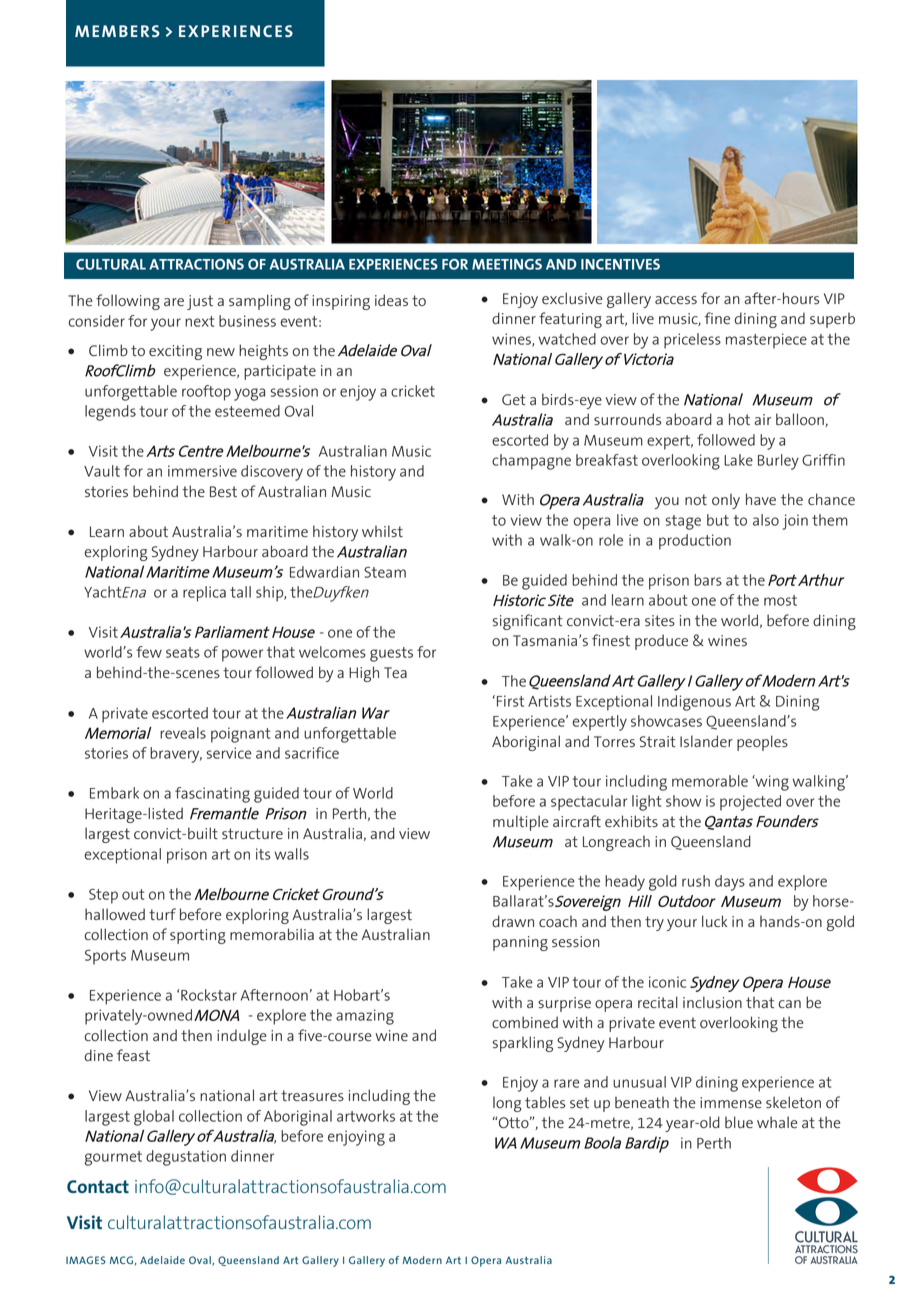  Describe the element at coordinates (762, 743) in the document. I see `peoples` at that location.
